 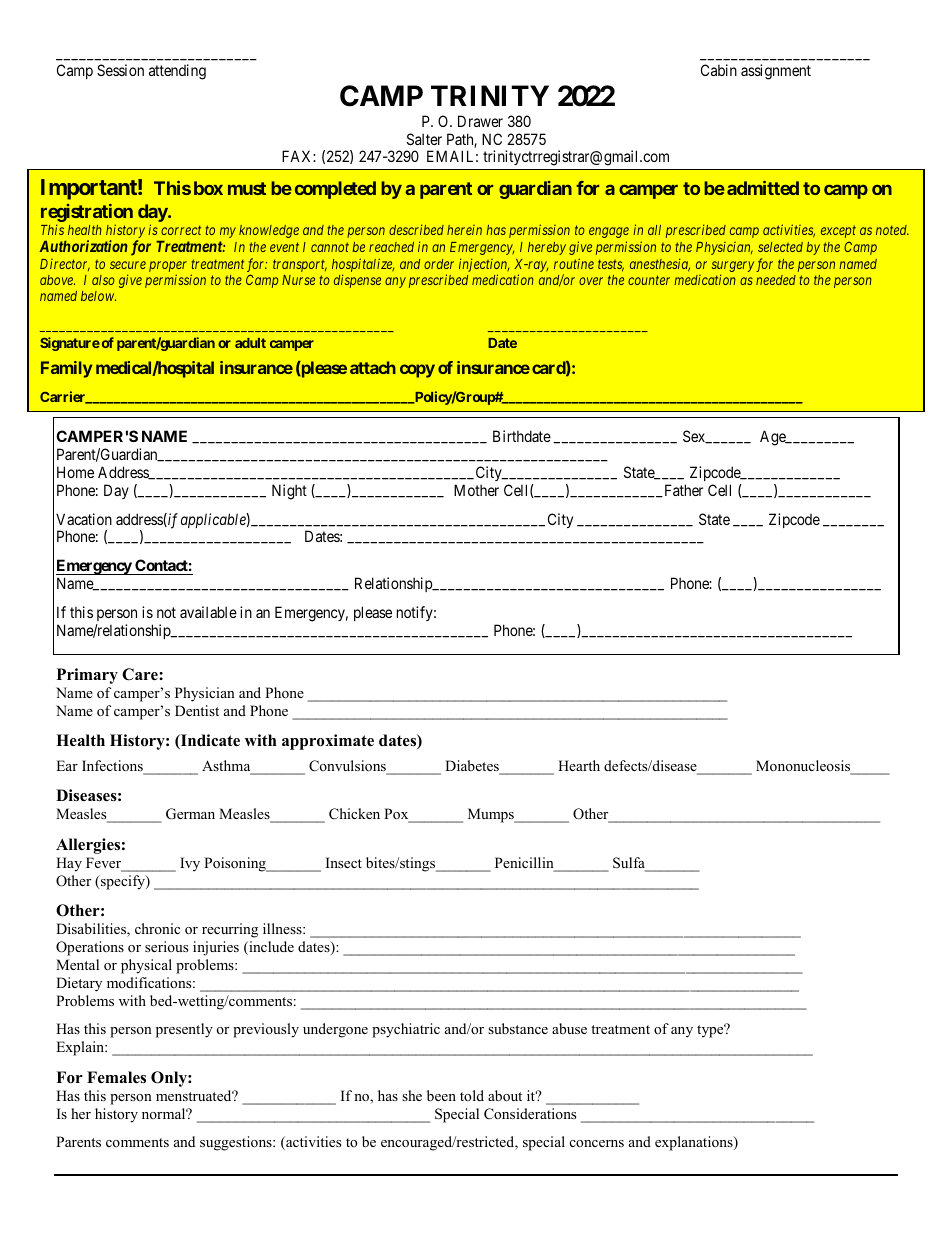 I want to click on Chicken, so click(x=354, y=814).
